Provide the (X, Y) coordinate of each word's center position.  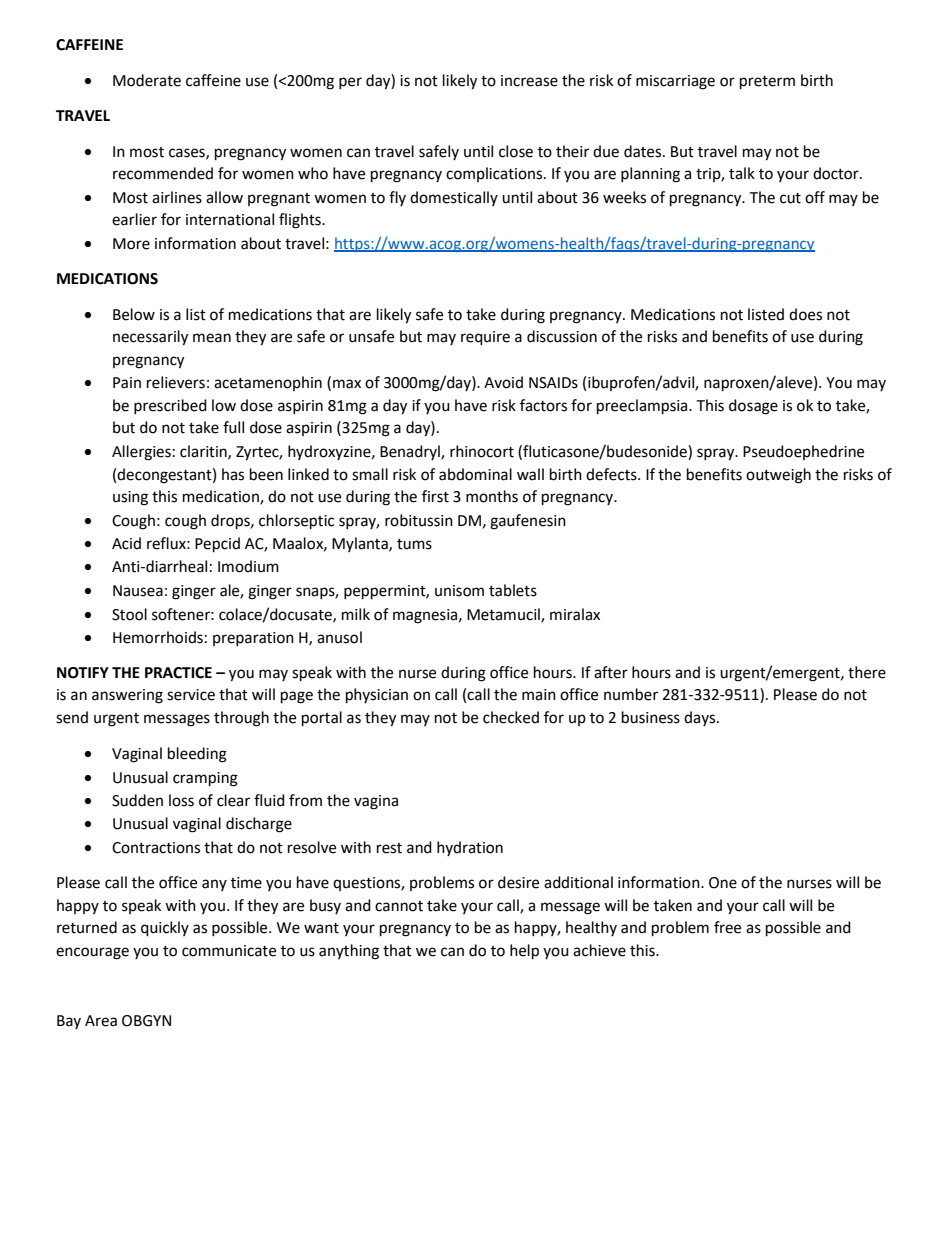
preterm (767, 83)
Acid (126, 543)
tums (414, 544)
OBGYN (146, 1021)
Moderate (147, 80)
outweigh (778, 476)
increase (529, 81)
